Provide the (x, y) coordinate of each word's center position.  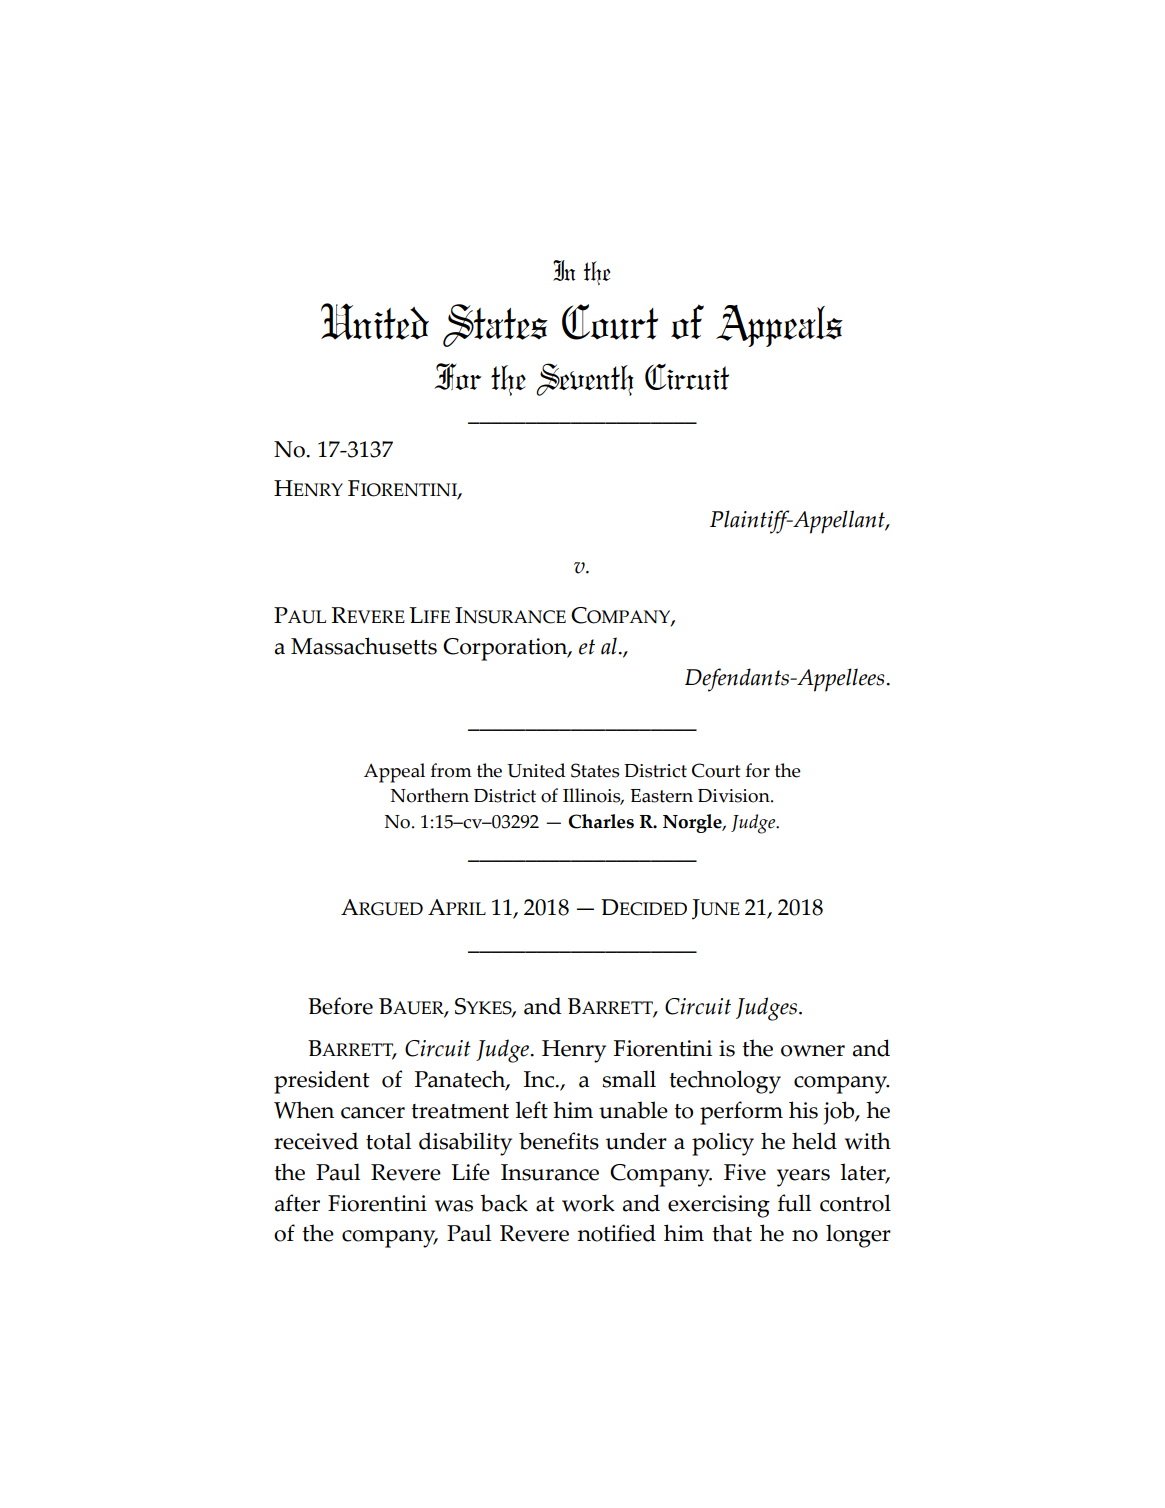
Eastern (661, 796)
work (588, 1203)
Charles (601, 821)
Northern (430, 795)
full (794, 1203)
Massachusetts (364, 646)
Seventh (585, 379)
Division (735, 796)
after (297, 1203)
